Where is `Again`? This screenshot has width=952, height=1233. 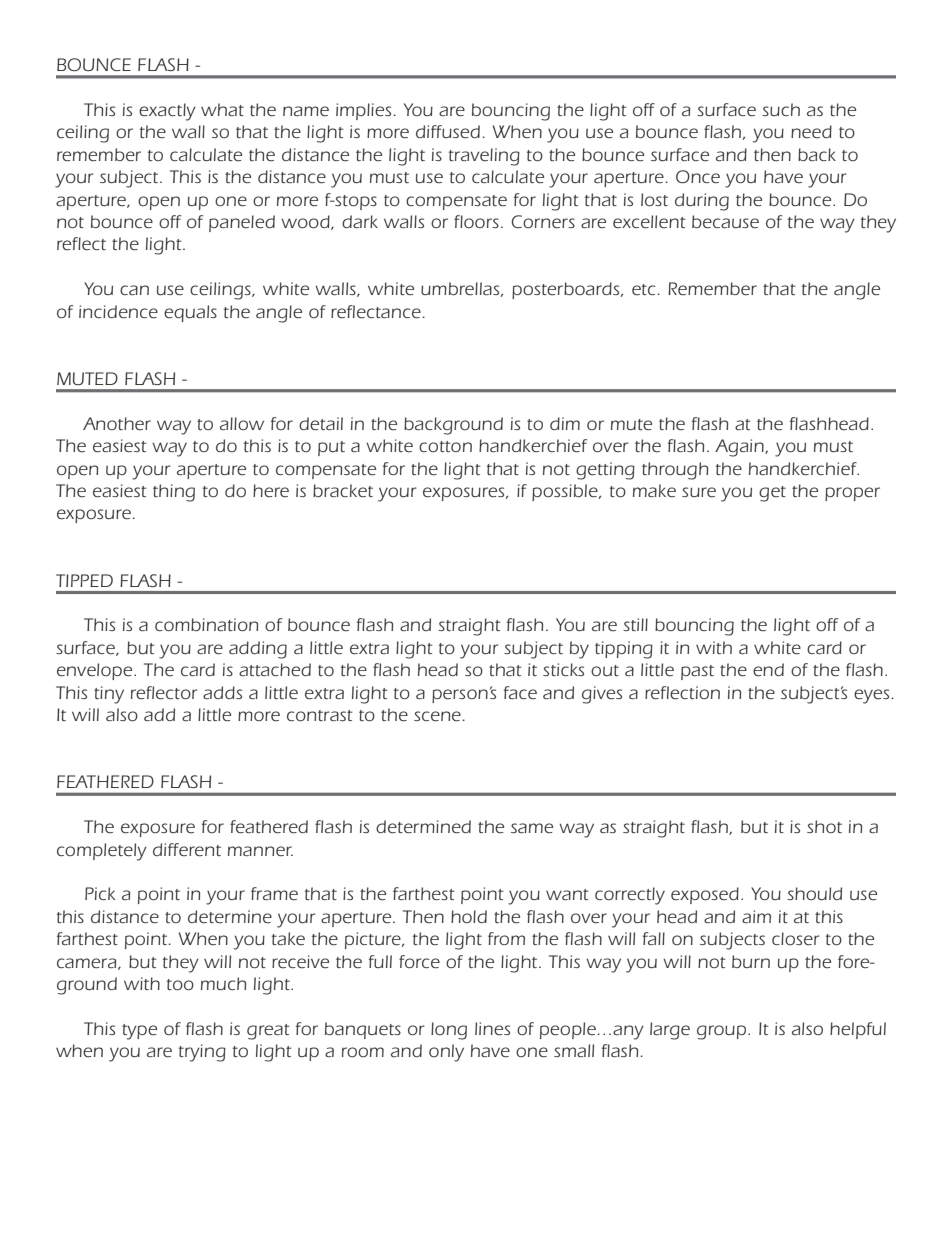 Again is located at coordinates (740, 448).
